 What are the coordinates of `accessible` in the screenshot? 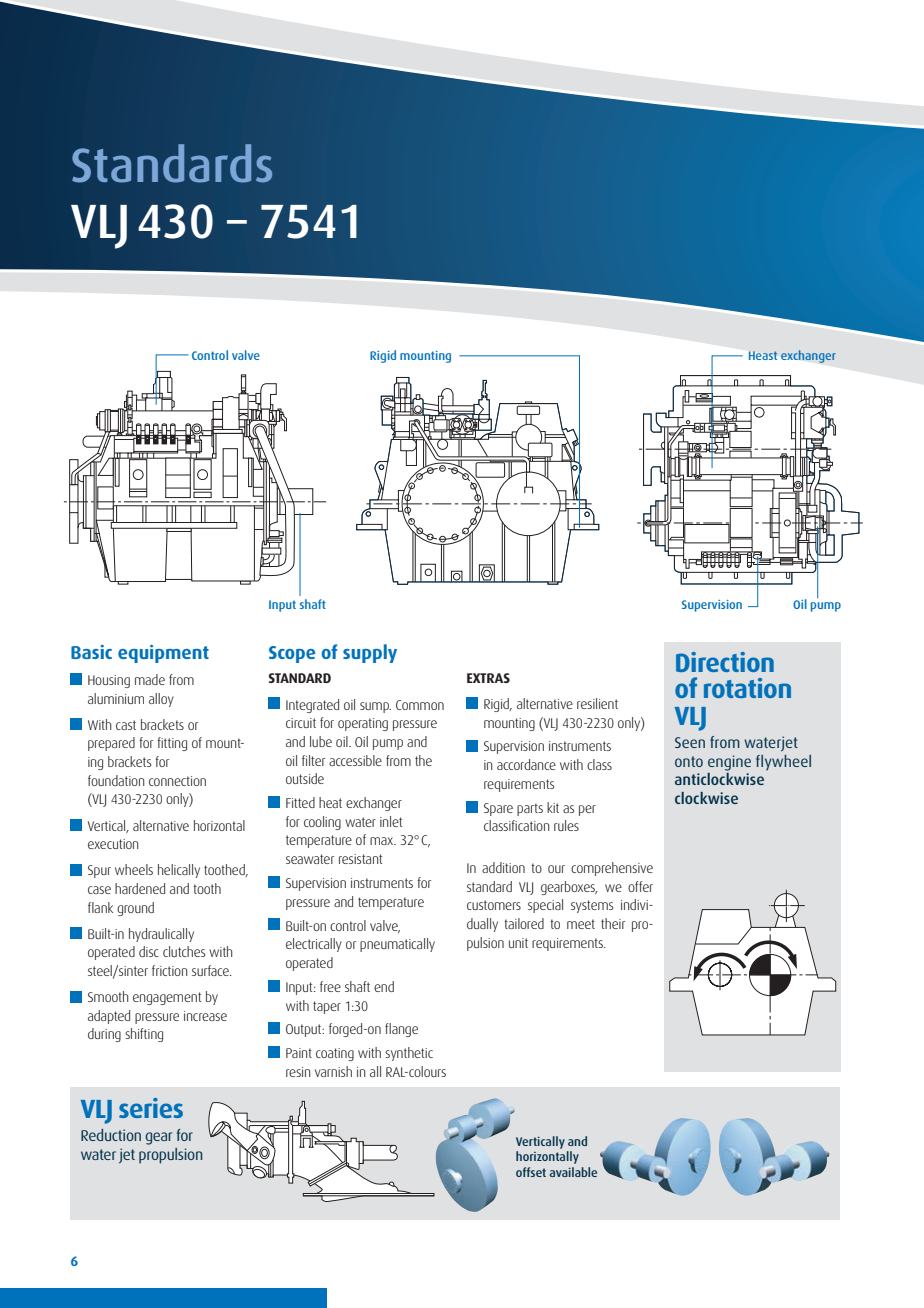 It's located at (355, 760).
